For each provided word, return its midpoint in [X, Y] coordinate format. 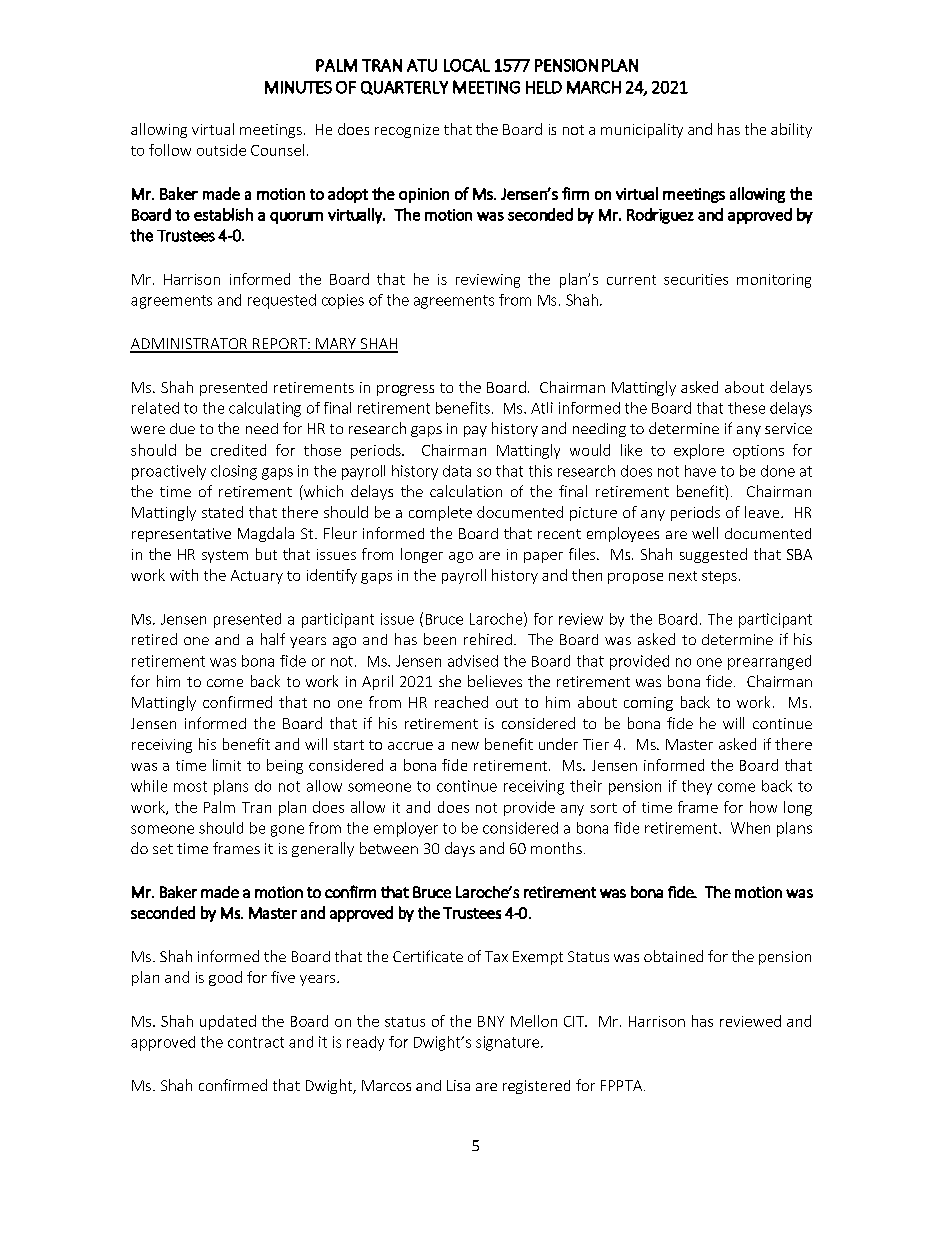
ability [791, 130]
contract [256, 1042]
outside [221, 150]
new [465, 746]
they [697, 787]
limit [227, 765]
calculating [265, 409]
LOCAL [467, 65]
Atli [542, 408]
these [746, 408]
